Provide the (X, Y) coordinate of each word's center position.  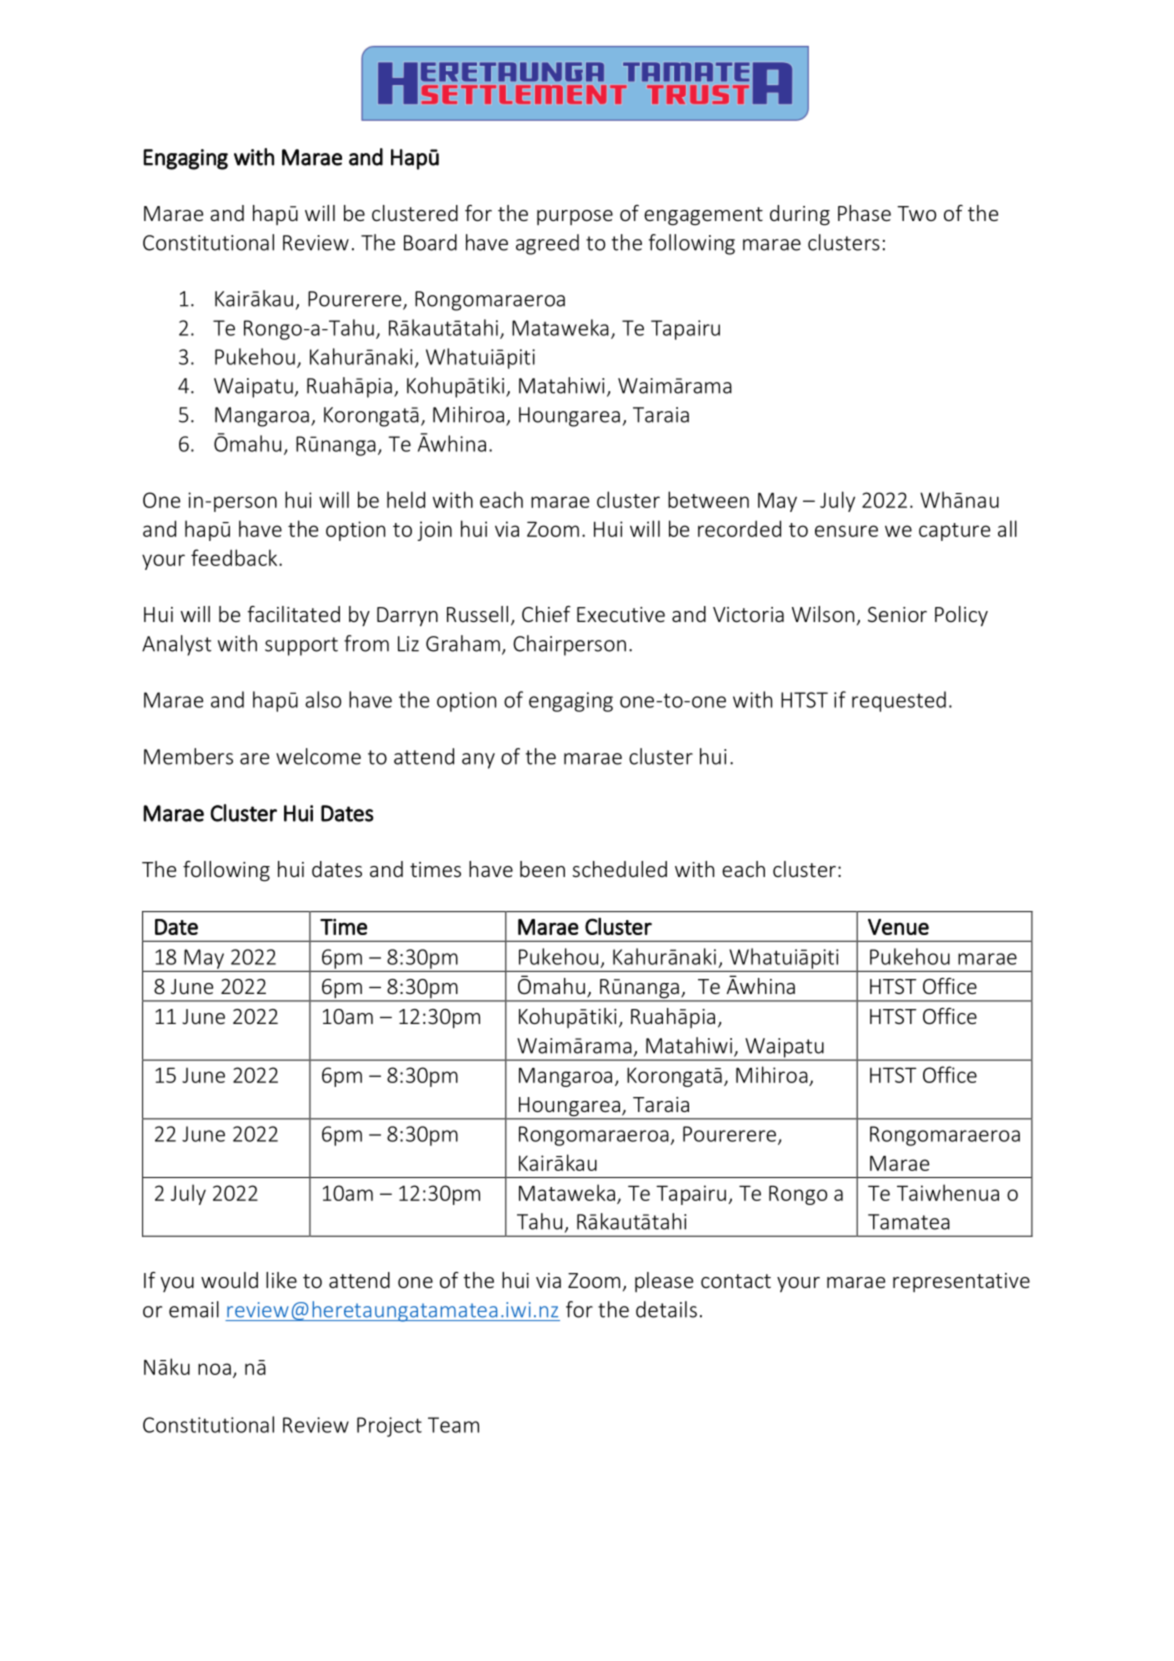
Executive (621, 614)
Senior (897, 614)
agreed (547, 244)
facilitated (294, 614)
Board (430, 242)
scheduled (619, 869)
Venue (898, 927)
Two (916, 213)
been (542, 869)
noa (214, 1369)
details (666, 1309)
